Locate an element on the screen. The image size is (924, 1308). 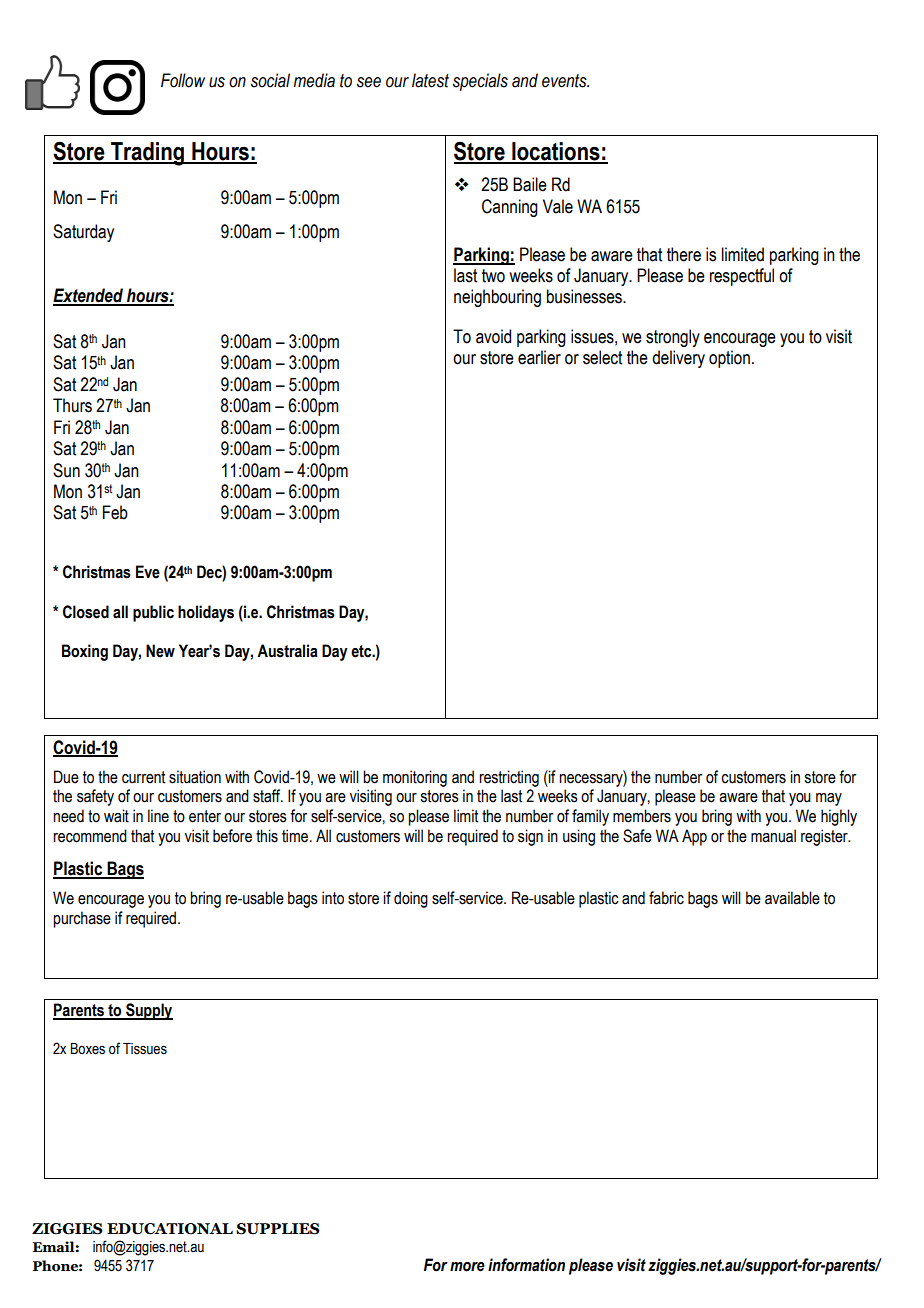
manual is located at coordinates (773, 836).
